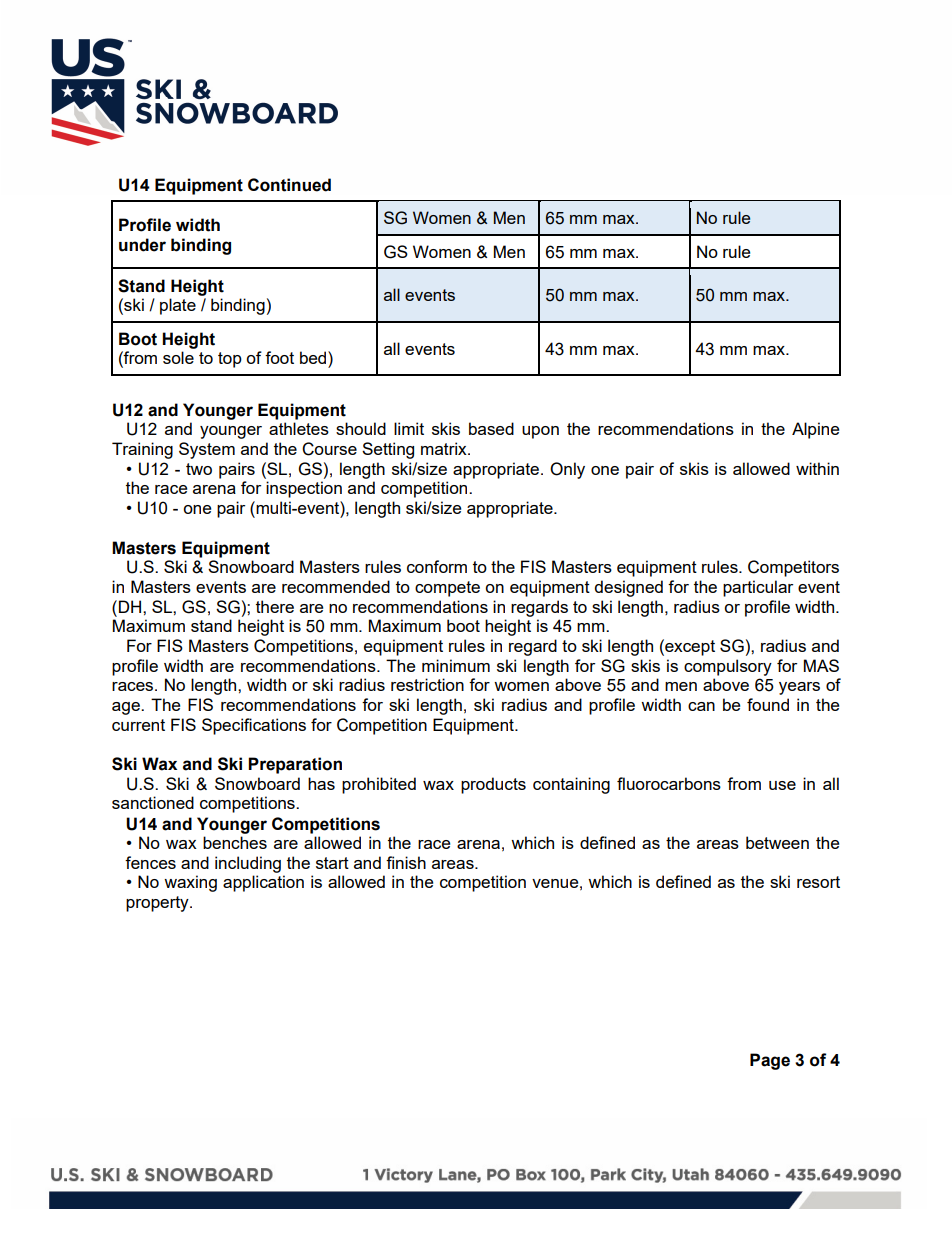 The height and width of the document is (1233, 952). What do you see at coordinates (275, 606) in the document?
I see `there` at bounding box center [275, 606].
